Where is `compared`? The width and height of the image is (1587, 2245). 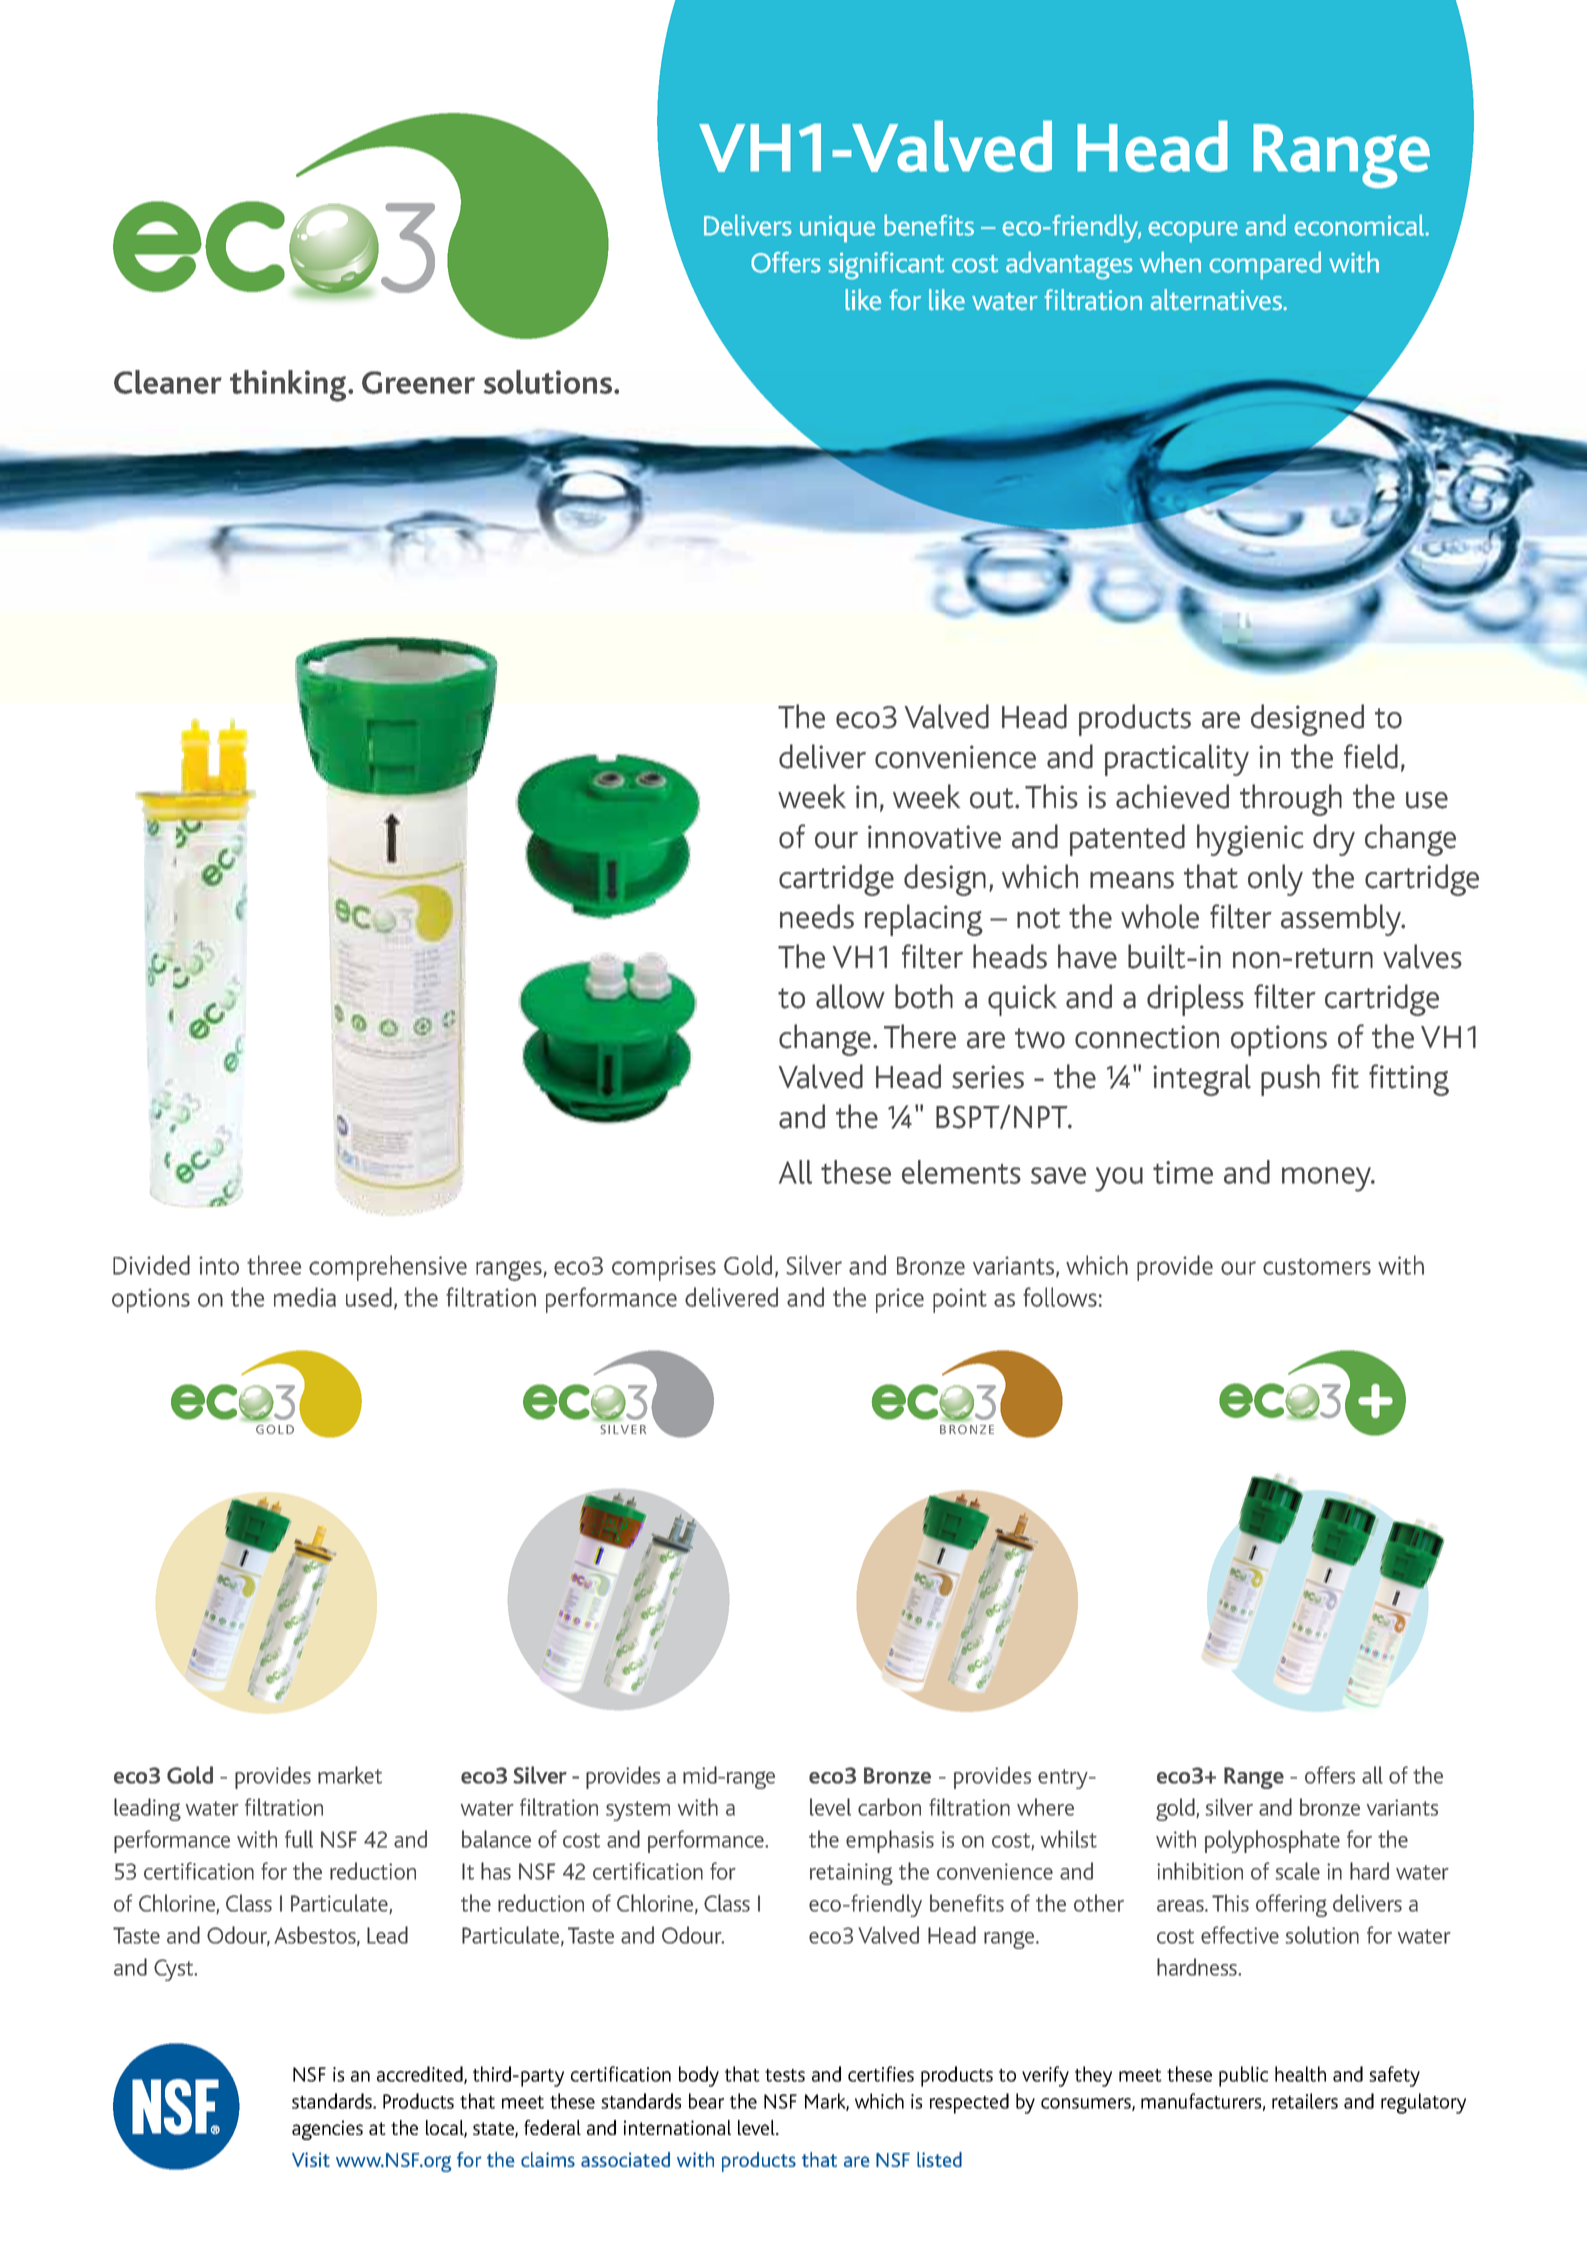 compared is located at coordinates (1265, 265).
